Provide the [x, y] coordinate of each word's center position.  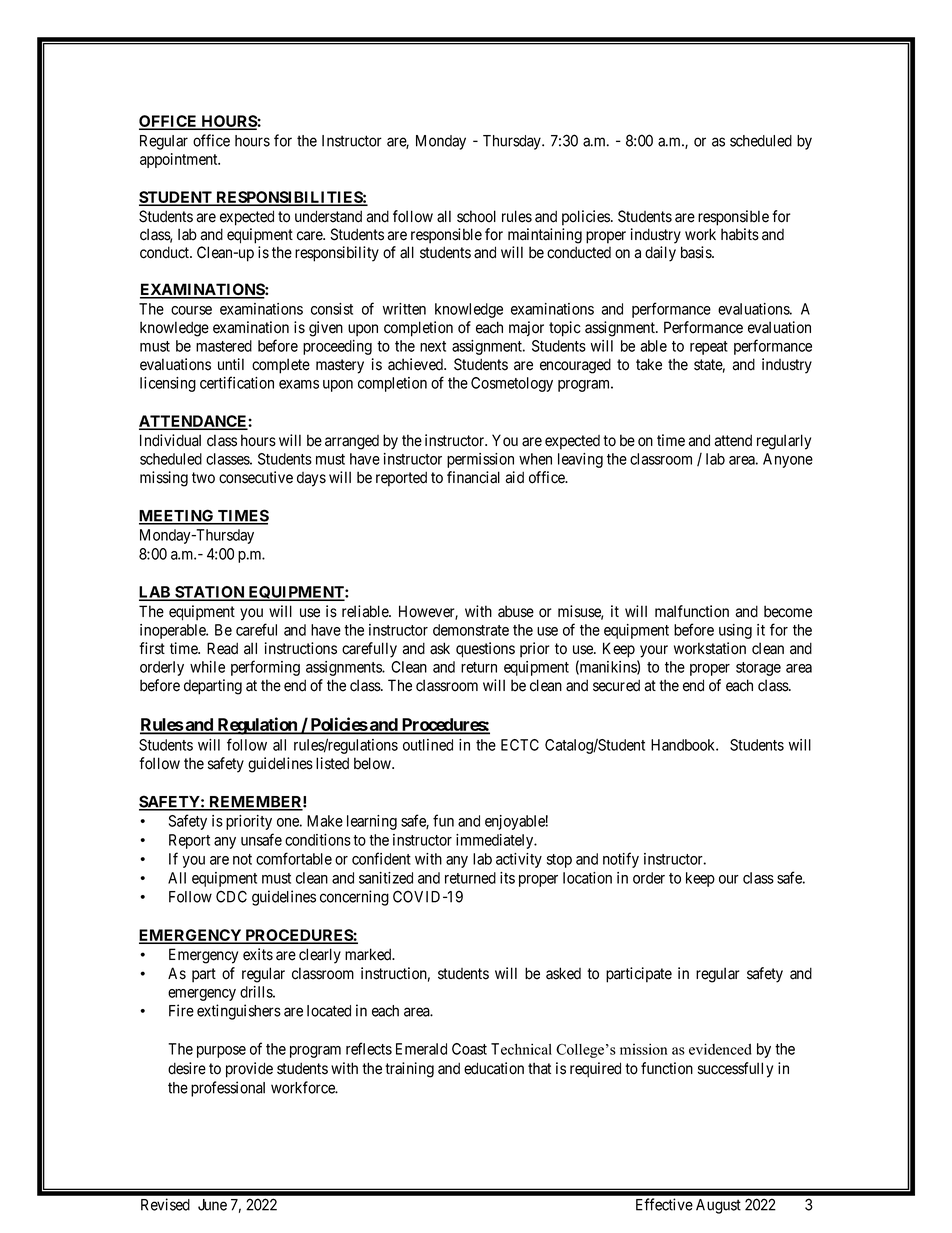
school [476, 216]
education [494, 1068]
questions [485, 650]
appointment [180, 160]
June [212, 1205]
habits [740, 234]
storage [758, 669]
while [207, 667]
